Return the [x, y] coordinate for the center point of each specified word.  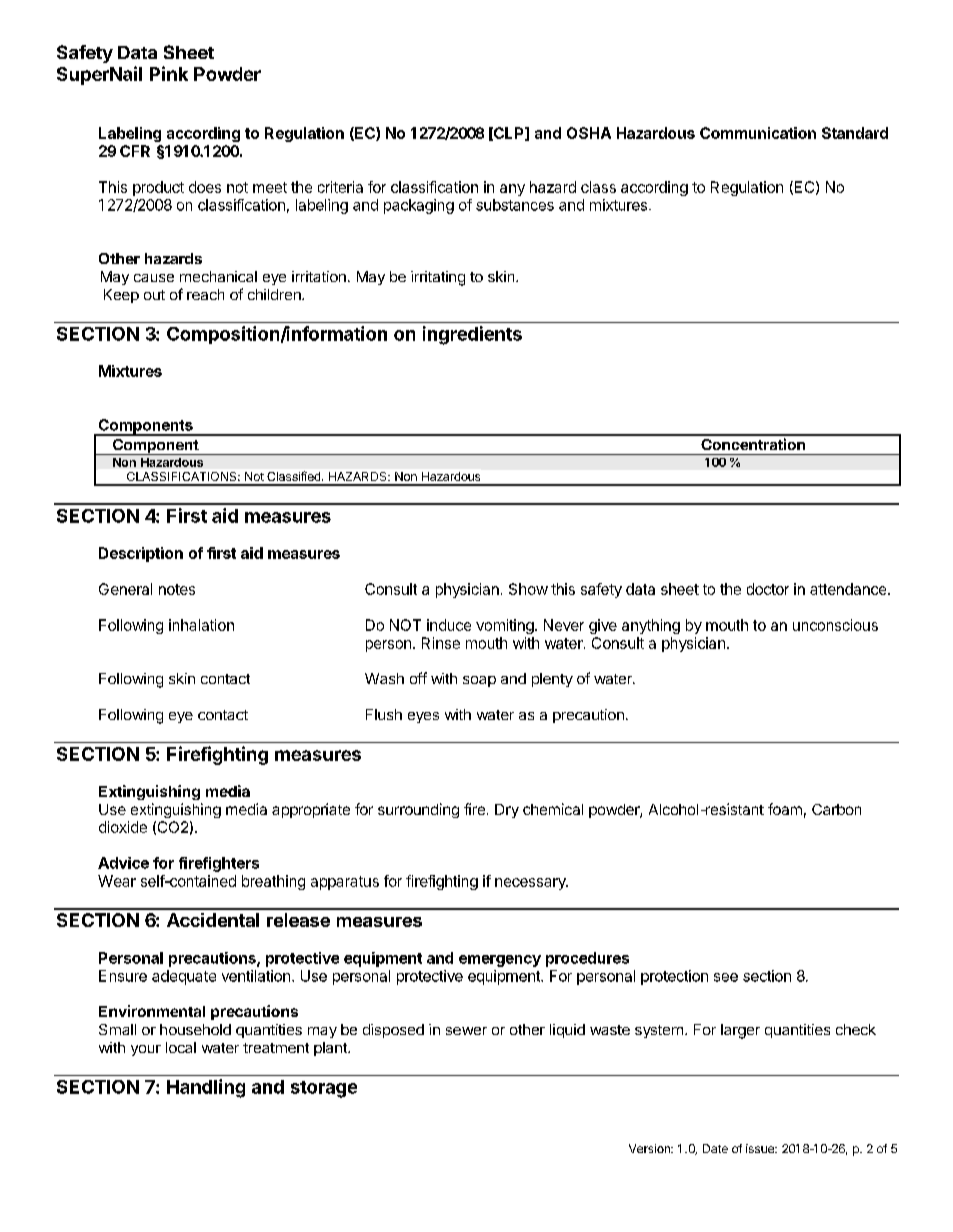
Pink [169, 73]
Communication [758, 133]
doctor [768, 589]
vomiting [505, 626]
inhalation [201, 625]
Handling [206, 1088]
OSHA [589, 133]
